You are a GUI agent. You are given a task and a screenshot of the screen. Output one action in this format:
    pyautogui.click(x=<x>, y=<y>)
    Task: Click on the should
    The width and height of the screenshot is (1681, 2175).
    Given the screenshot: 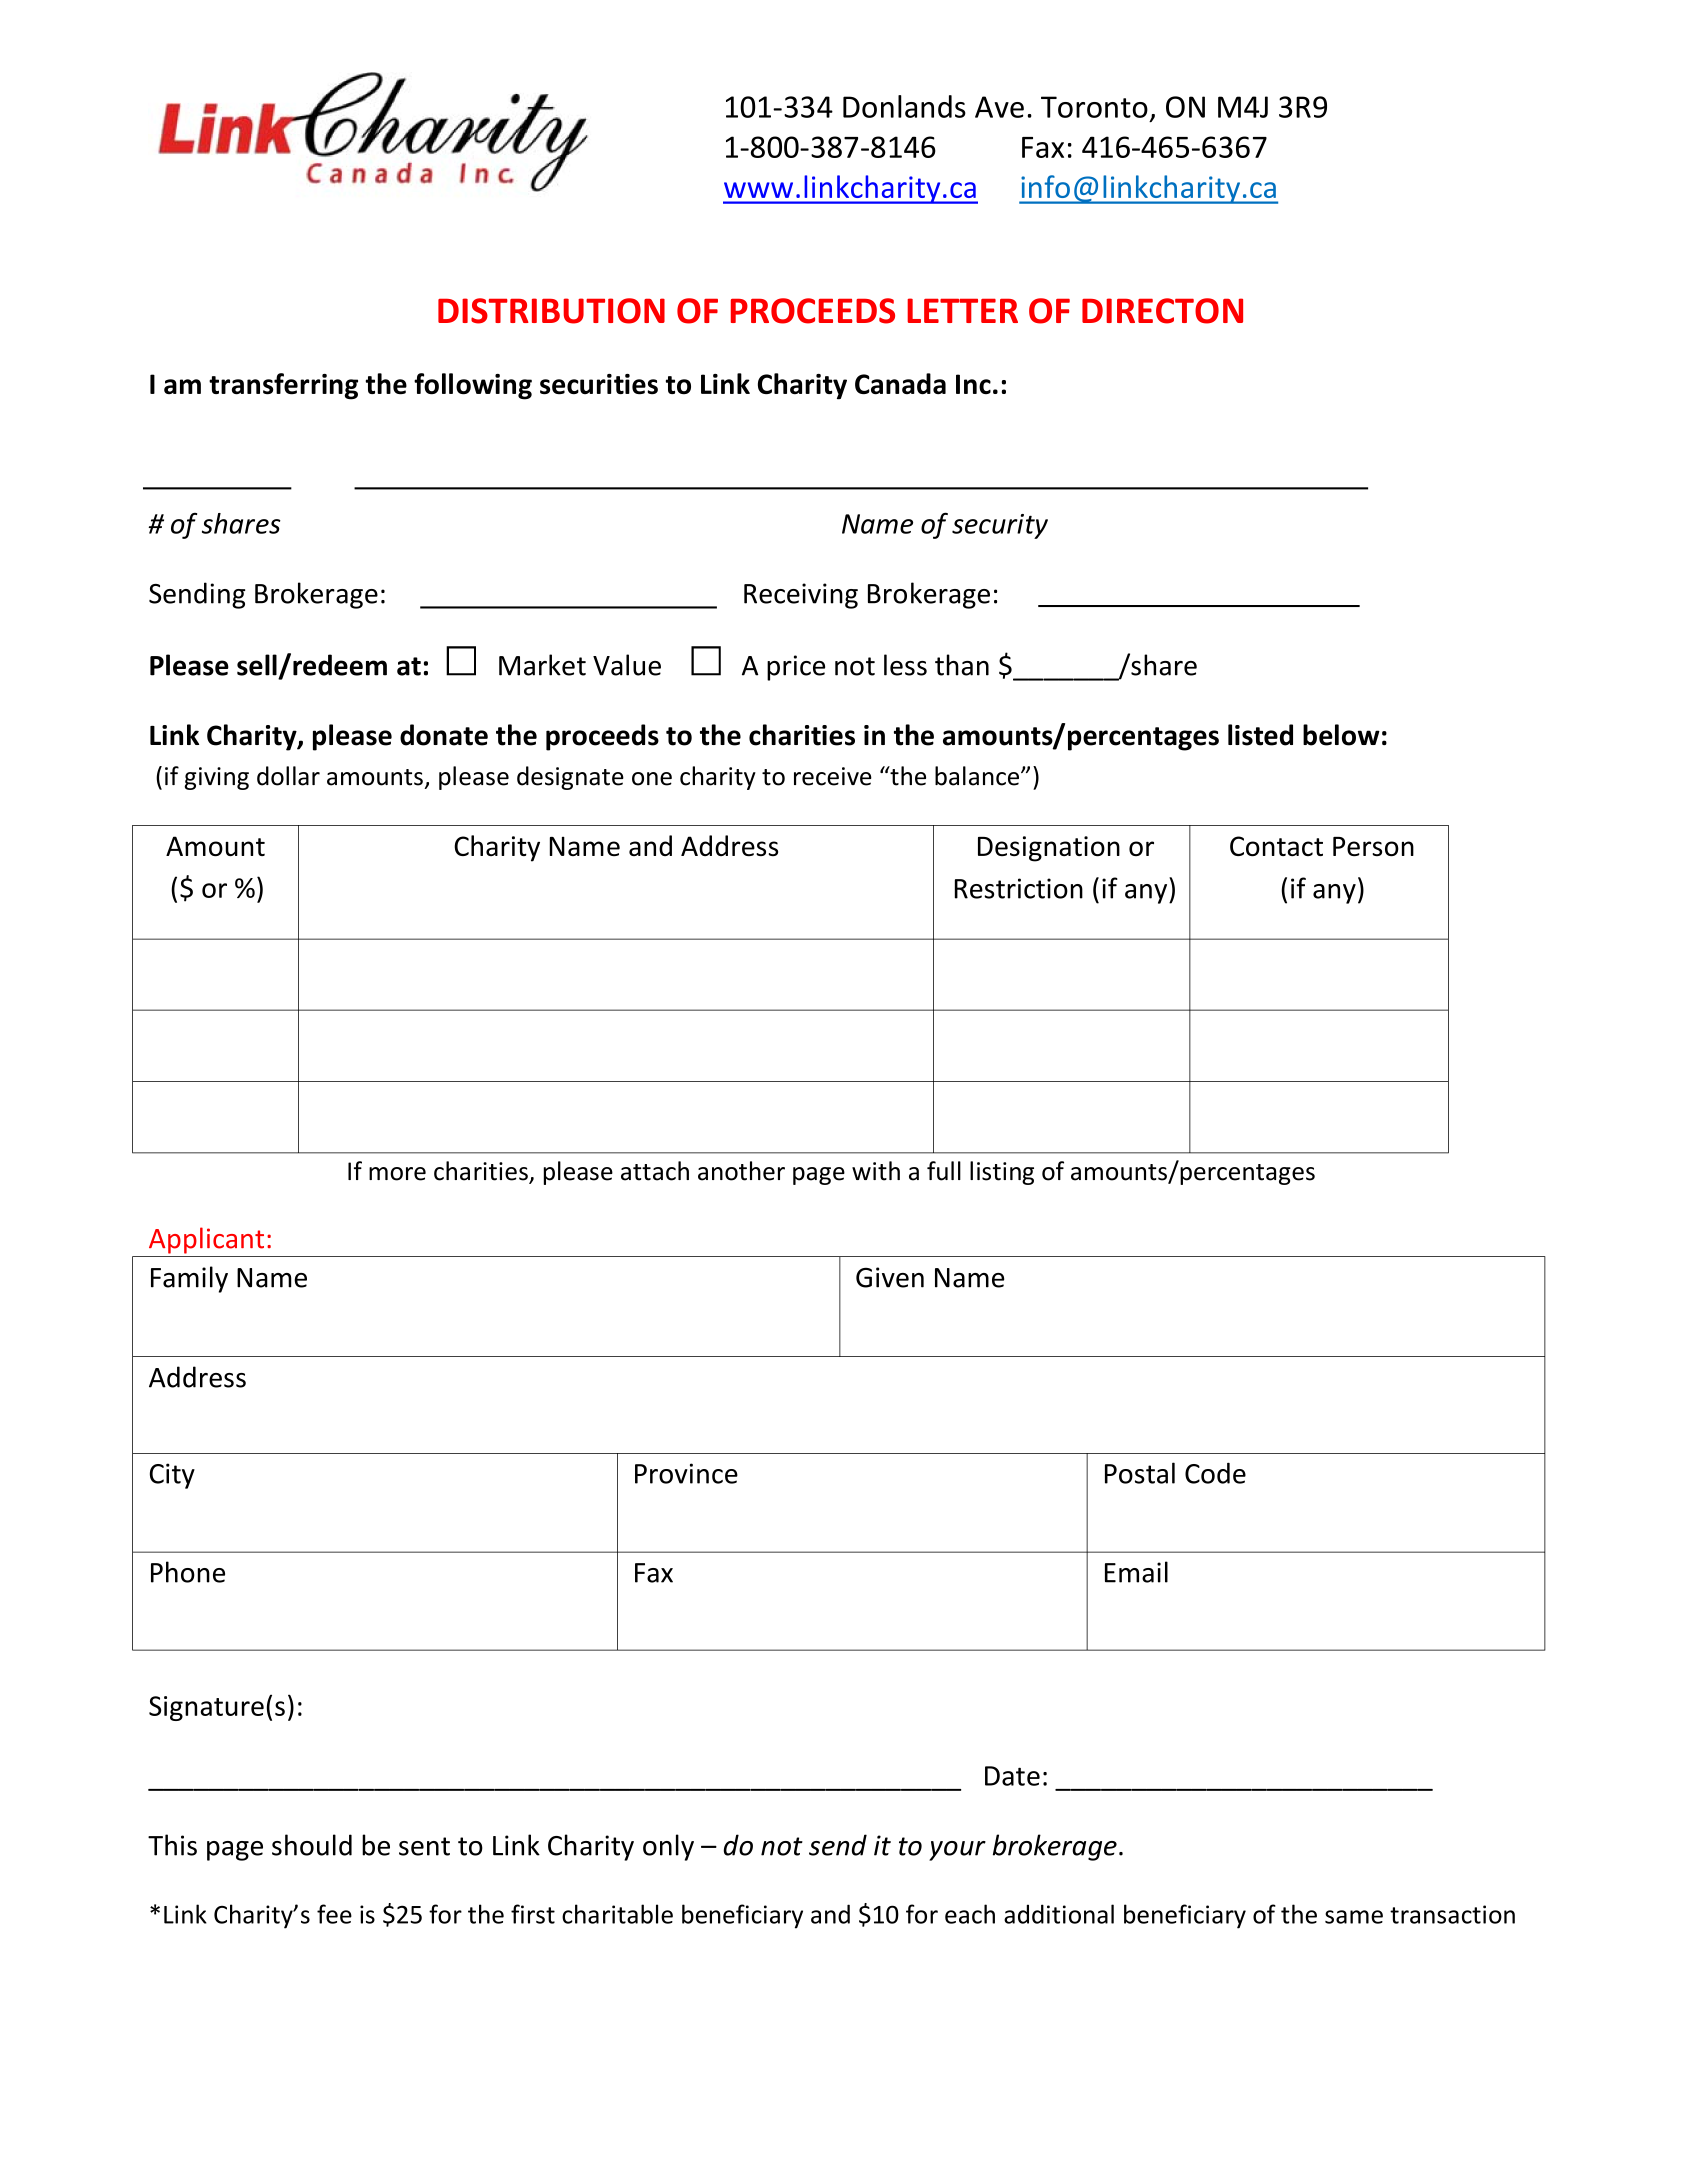 What is the action you would take?
    pyautogui.click(x=312, y=1845)
